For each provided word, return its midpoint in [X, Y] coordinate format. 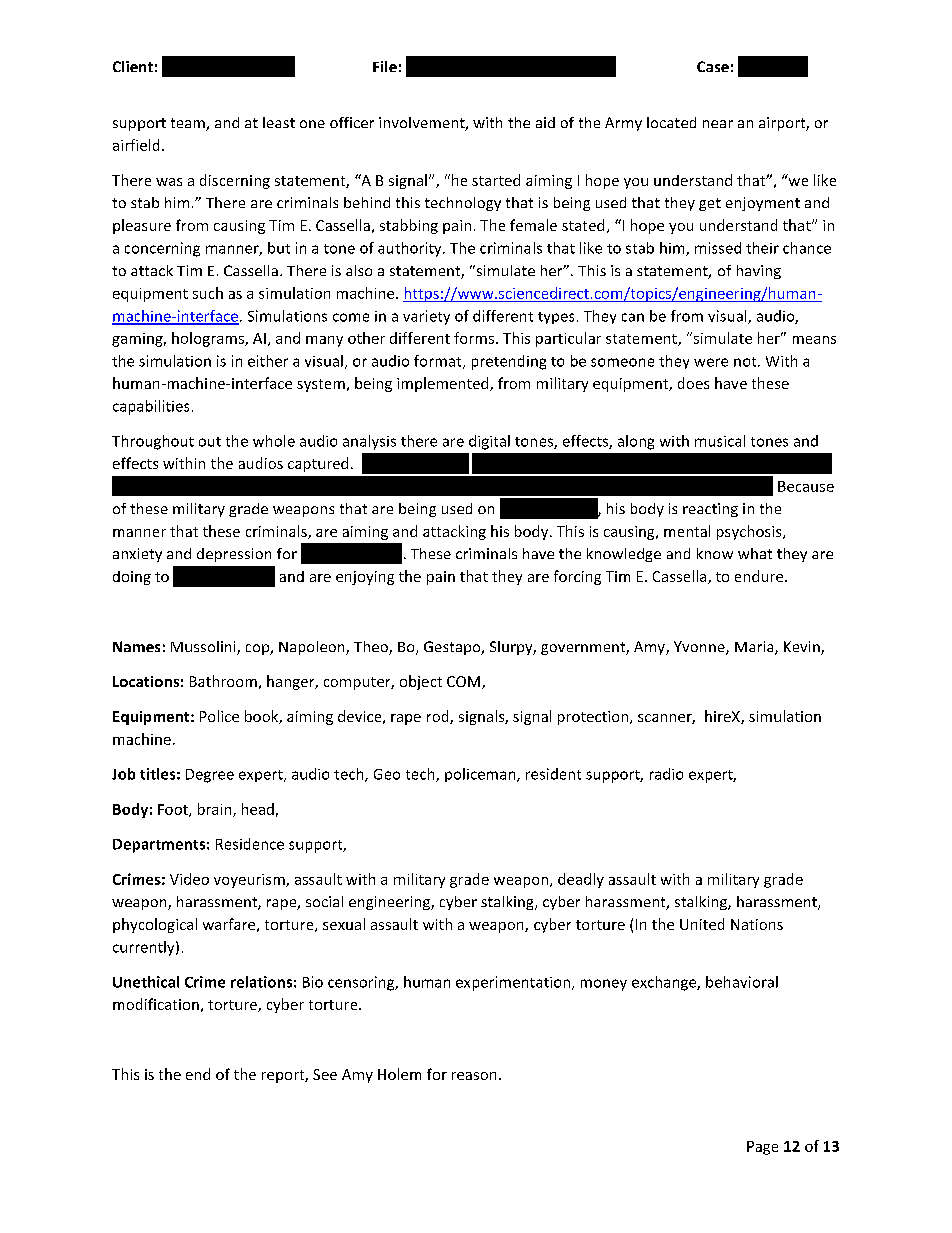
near [718, 124]
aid [545, 122]
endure [760, 576]
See [325, 1074]
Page [762, 1148]
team [189, 124]
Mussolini [204, 648]
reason [474, 1076]
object [421, 682]
